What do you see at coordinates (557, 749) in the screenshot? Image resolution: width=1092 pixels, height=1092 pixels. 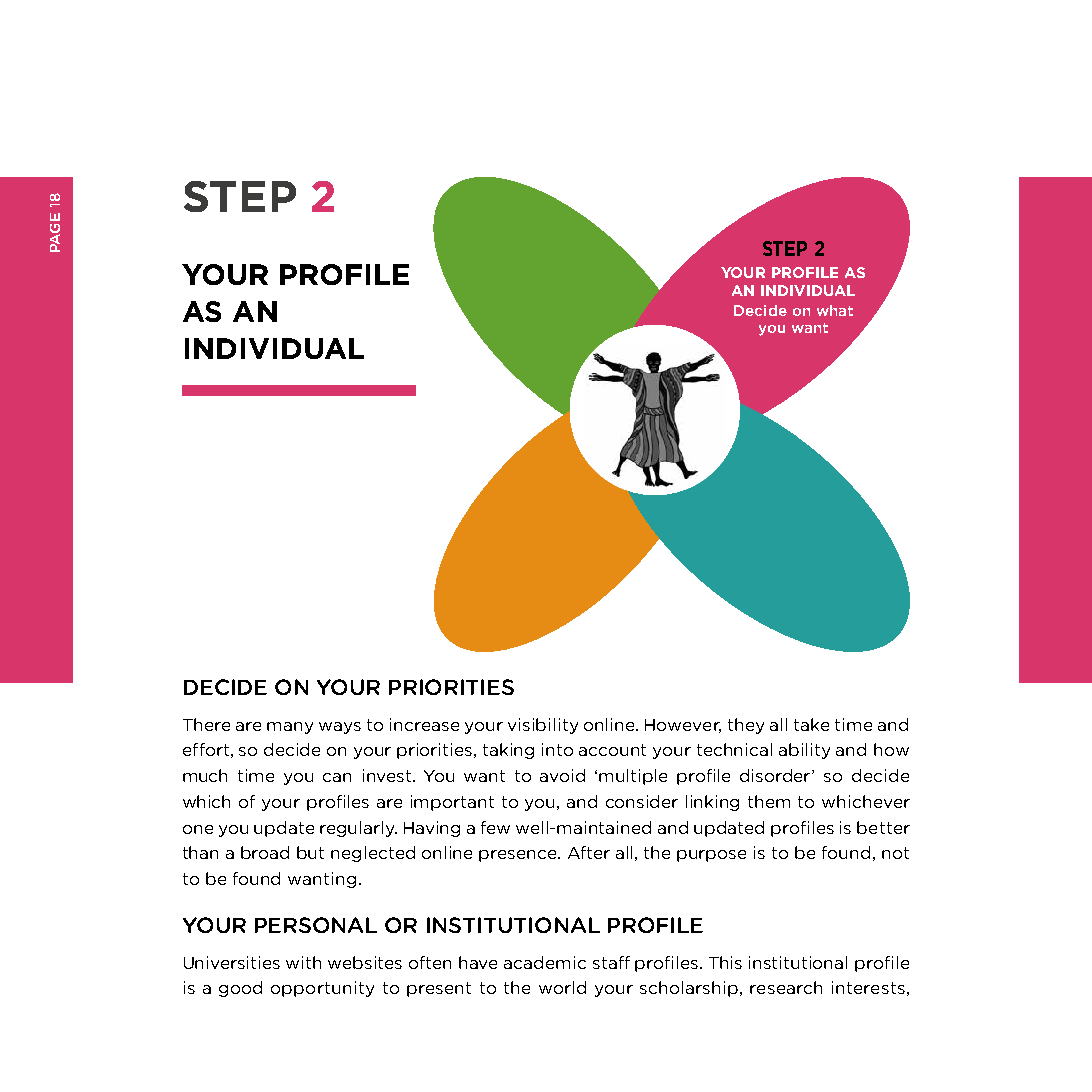 I see `into` at bounding box center [557, 749].
